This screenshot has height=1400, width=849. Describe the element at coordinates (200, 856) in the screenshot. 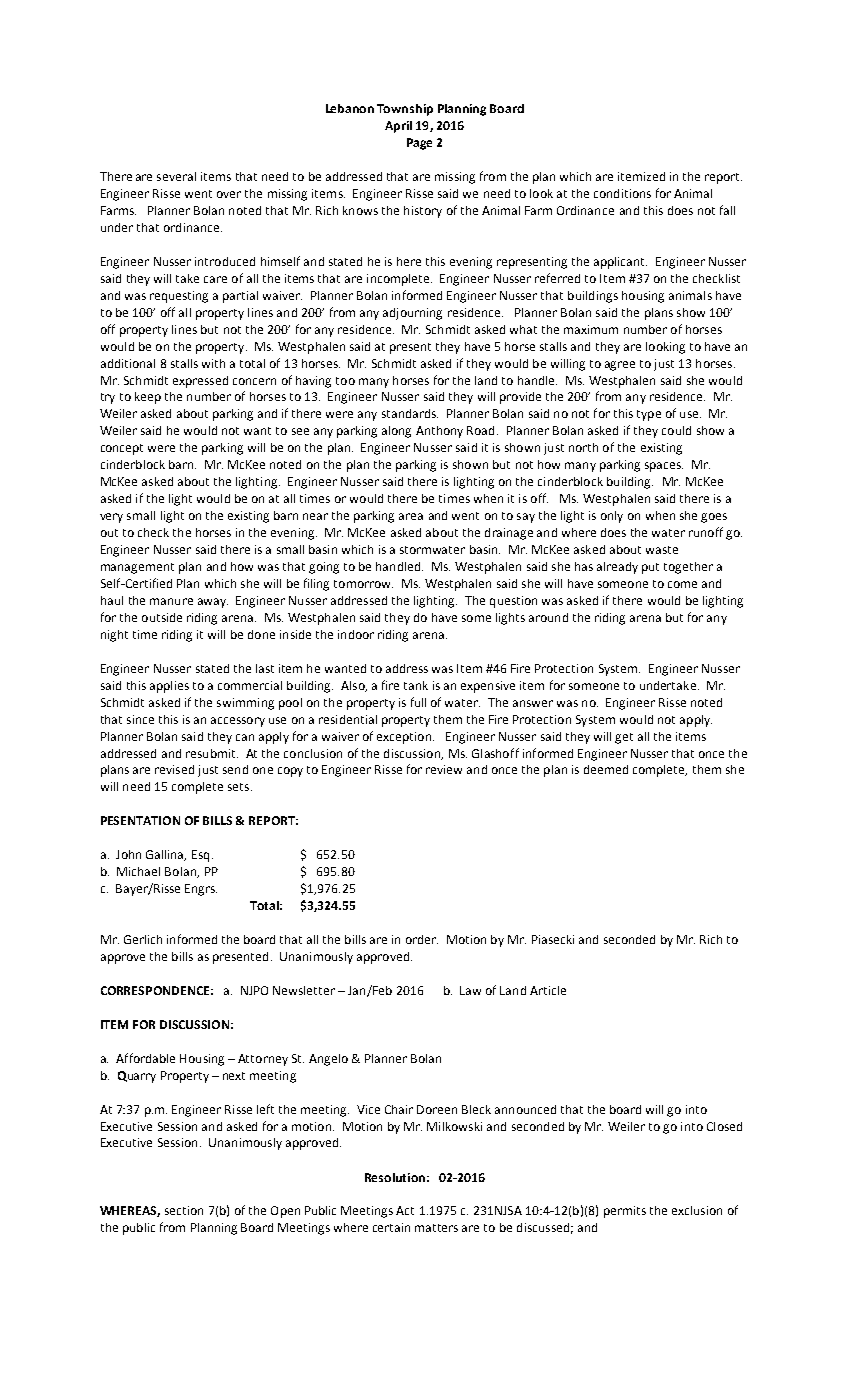

I see `Esq` at that location.
